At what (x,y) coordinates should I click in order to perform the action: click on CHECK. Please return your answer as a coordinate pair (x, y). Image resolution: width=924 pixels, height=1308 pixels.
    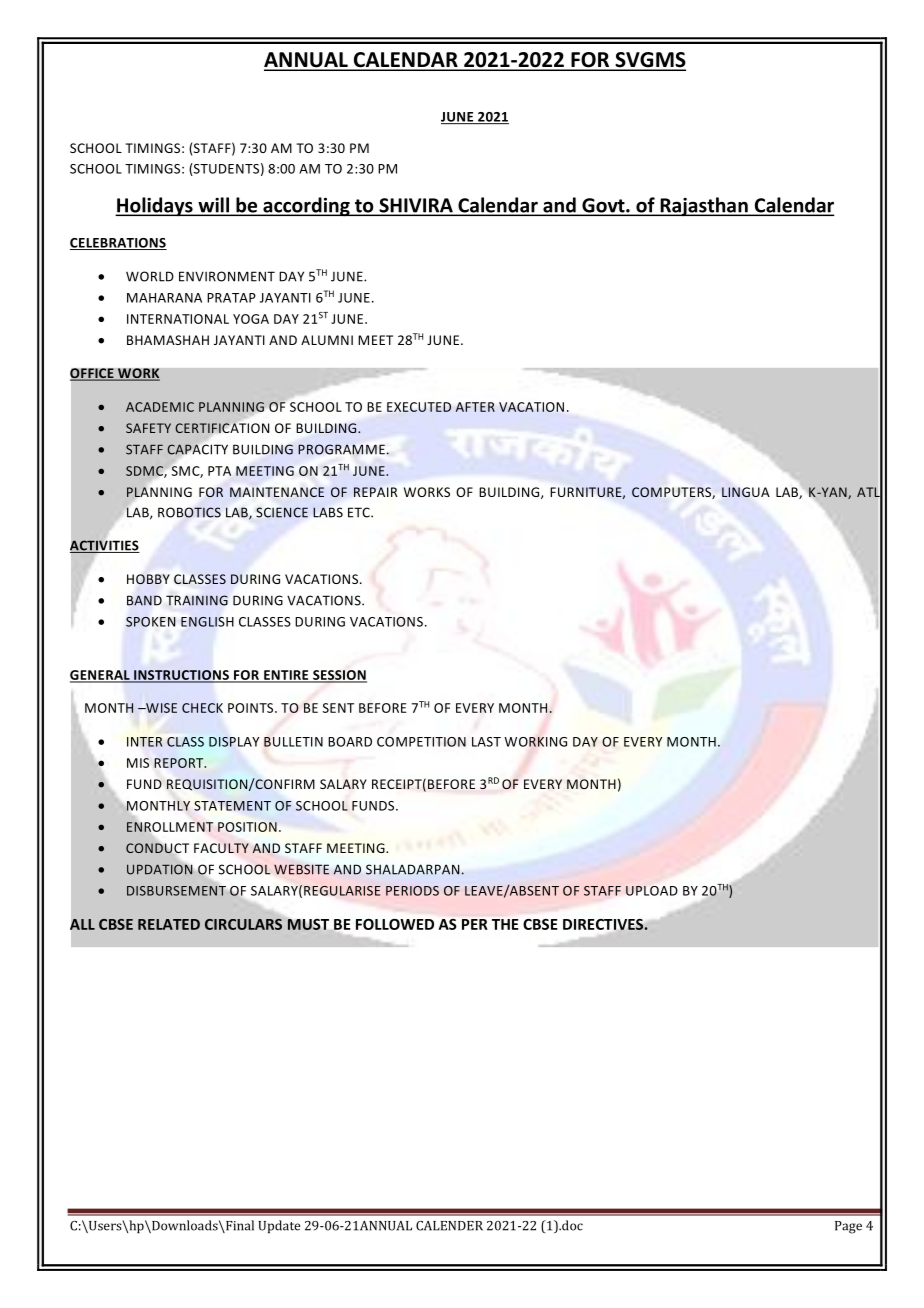
    Looking at the image, I should click on (202, 708).
